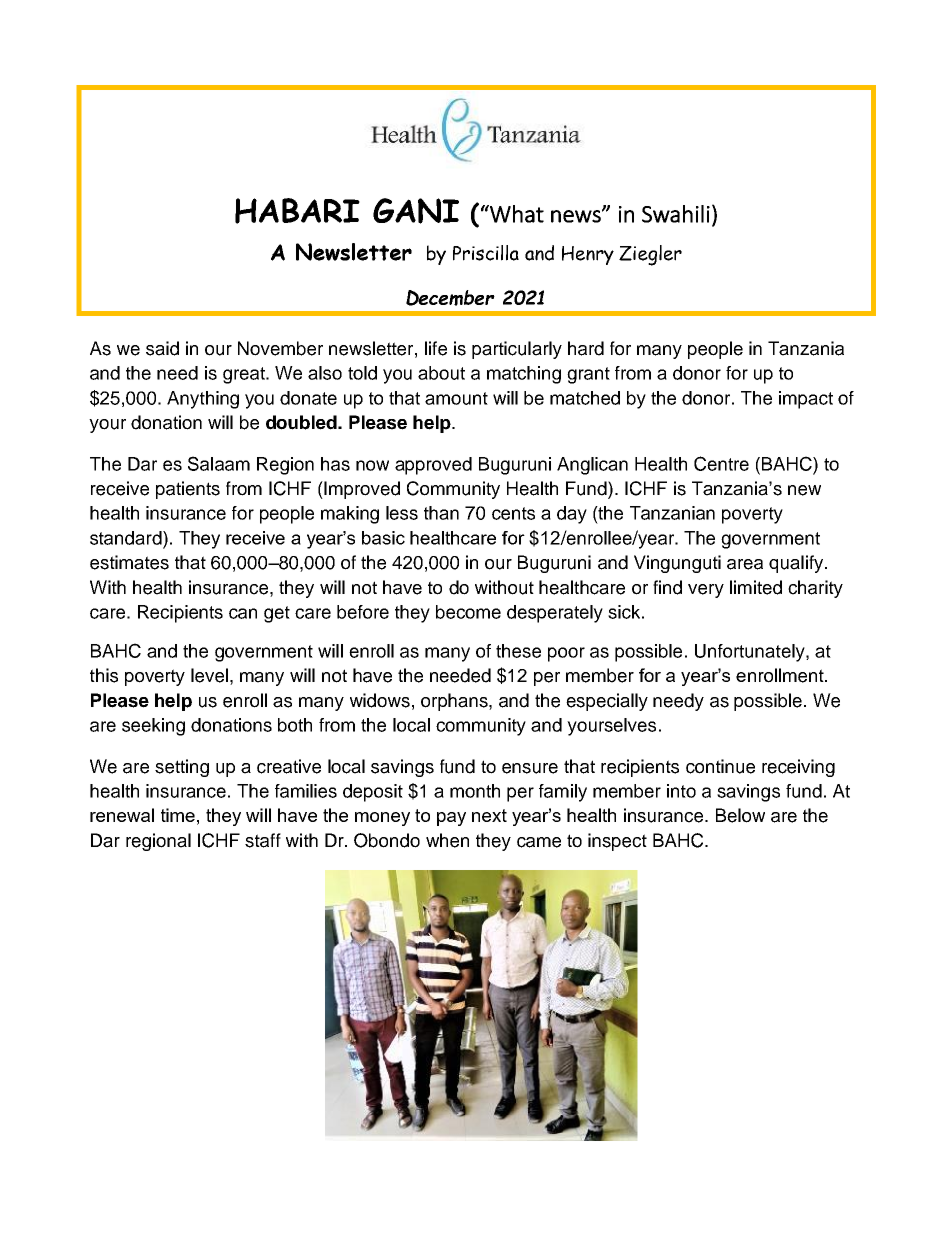 The width and height of the screenshot is (952, 1233). Describe the element at coordinates (162, 348) in the screenshot. I see `said` at that location.
